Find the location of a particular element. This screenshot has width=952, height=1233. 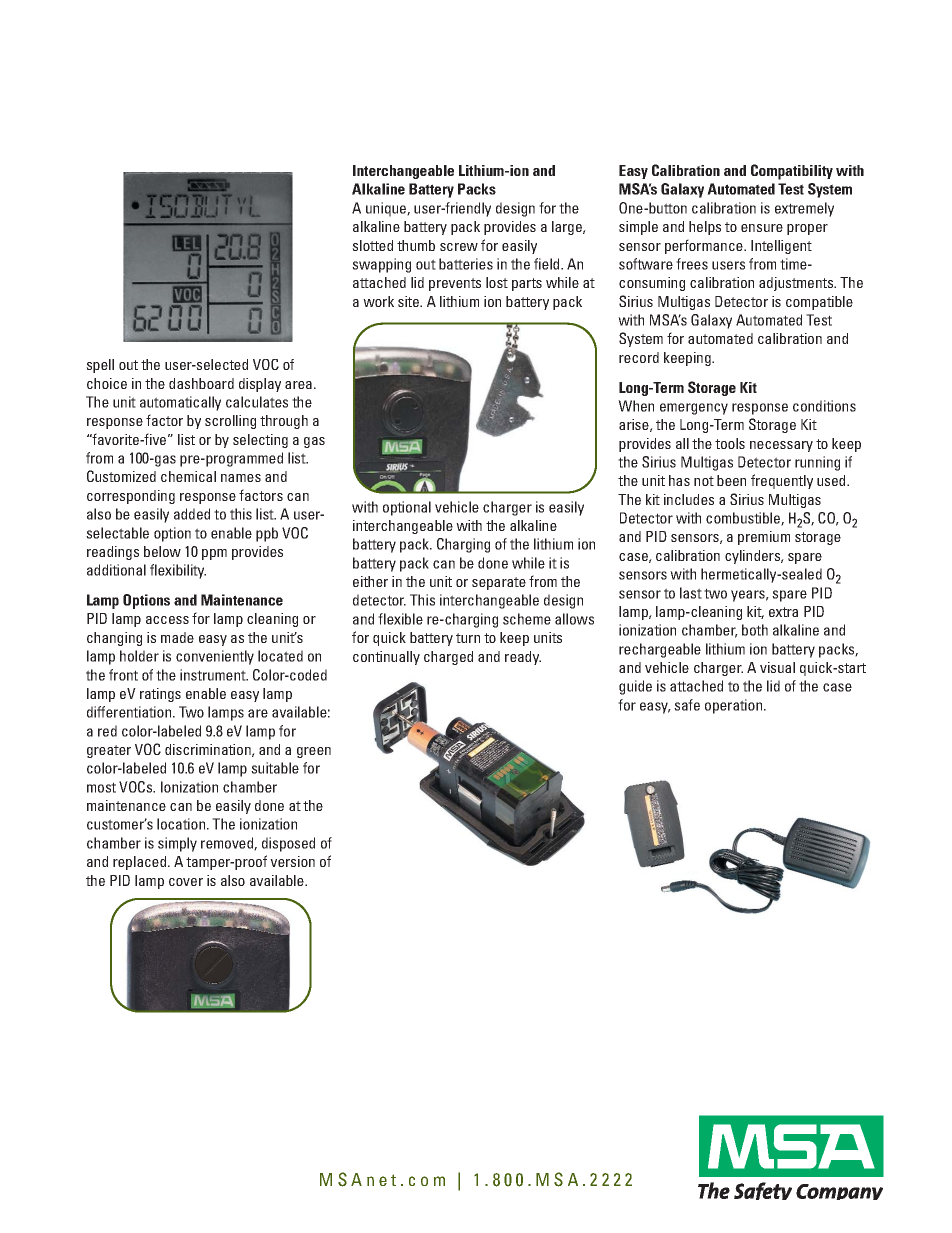

added is located at coordinates (192, 514).
